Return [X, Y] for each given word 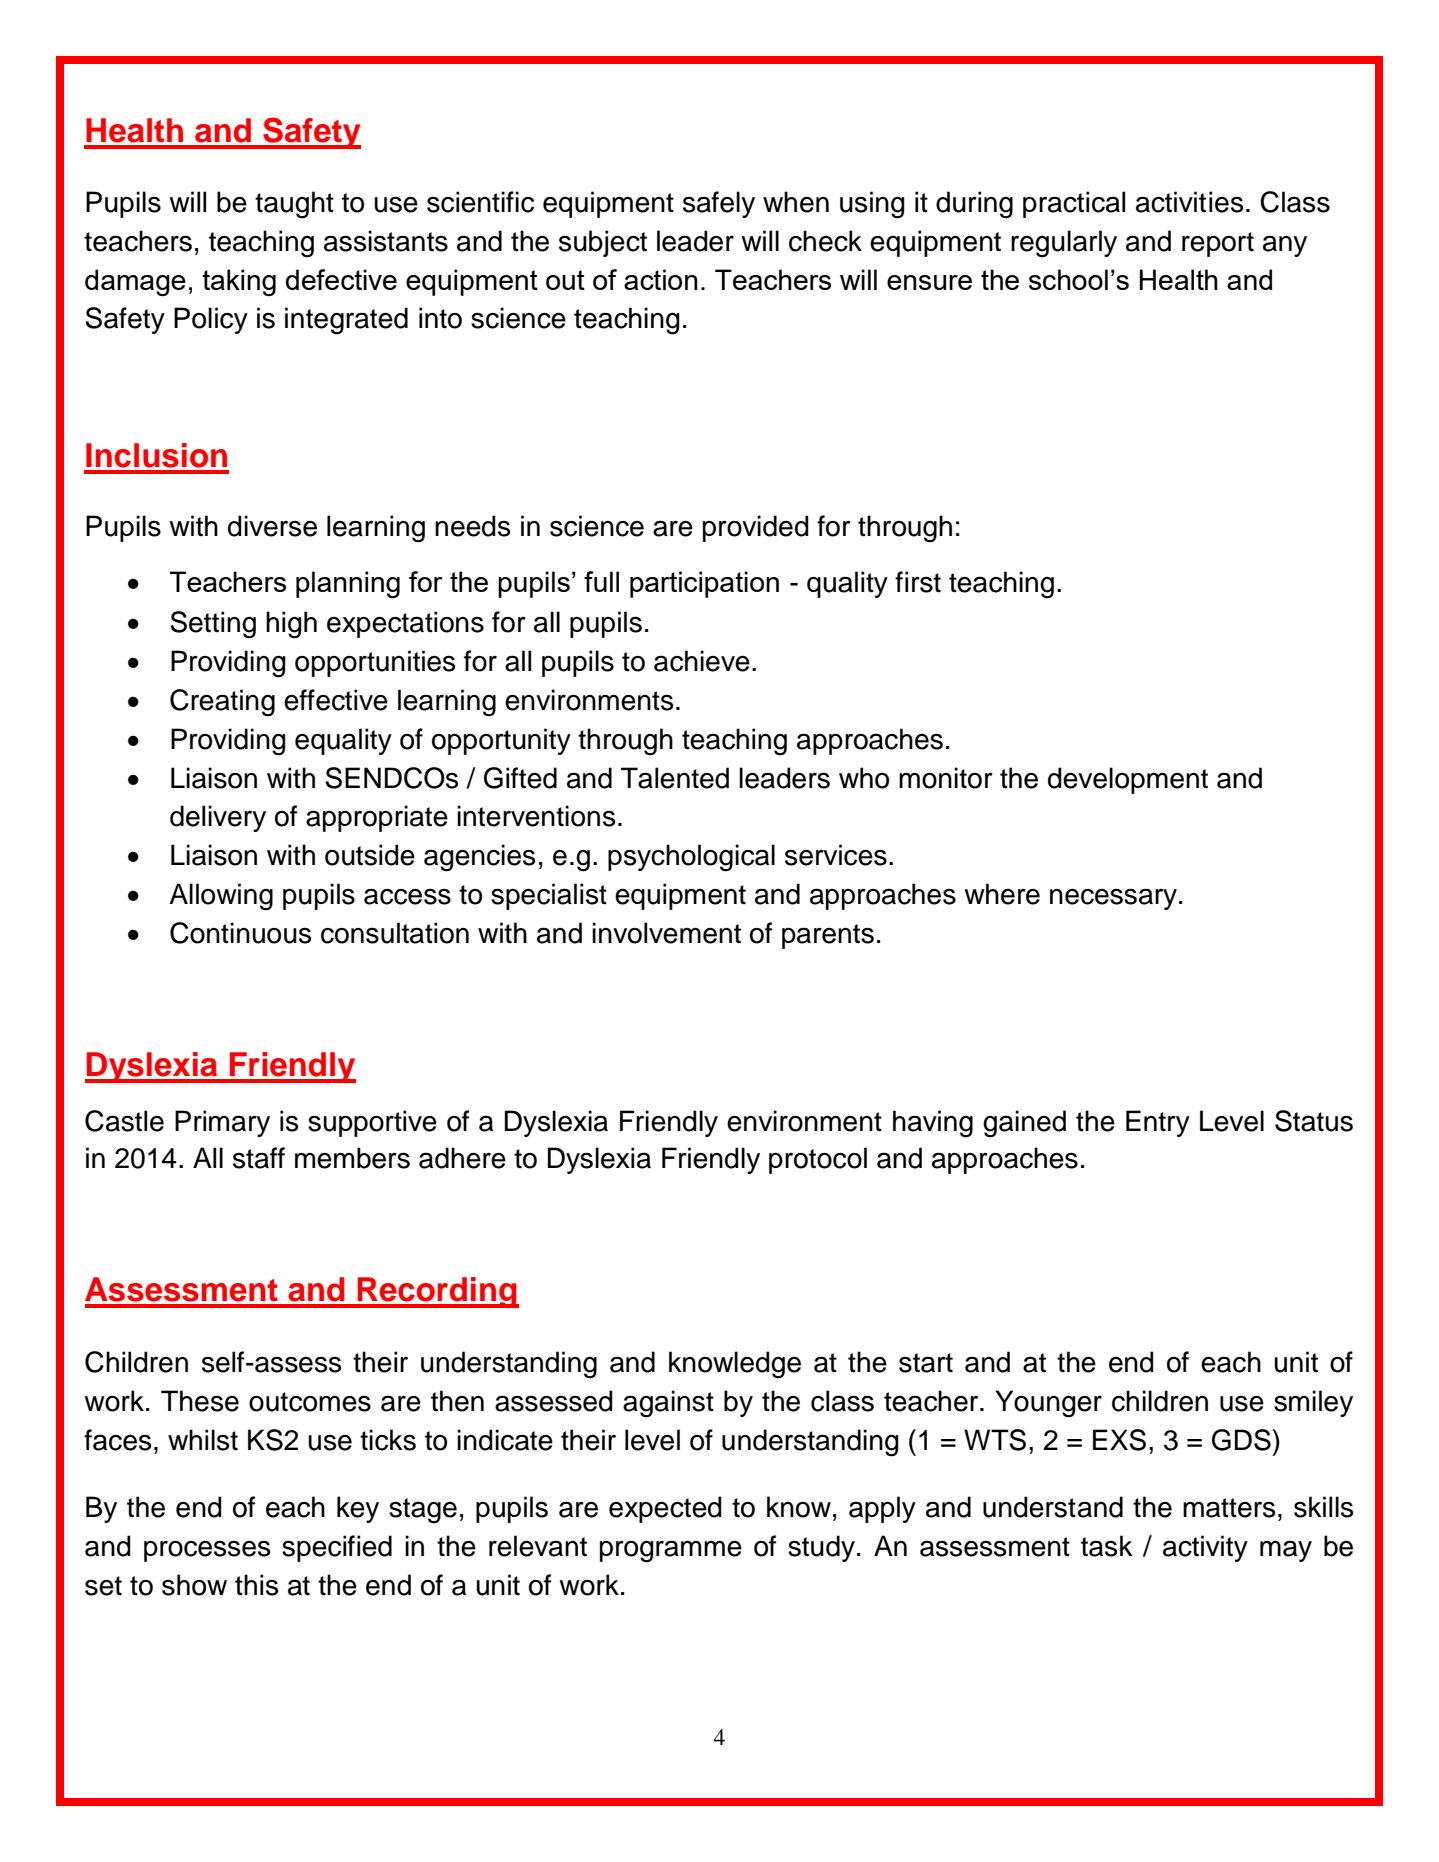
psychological [691, 858]
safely [719, 204]
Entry [1158, 1123]
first [918, 582]
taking [239, 282]
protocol [818, 1160]
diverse [272, 526]
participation [704, 584]
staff [259, 1158]
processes [207, 1551]
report [1218, 244]
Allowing [221, 897]
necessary [1115, 899]
